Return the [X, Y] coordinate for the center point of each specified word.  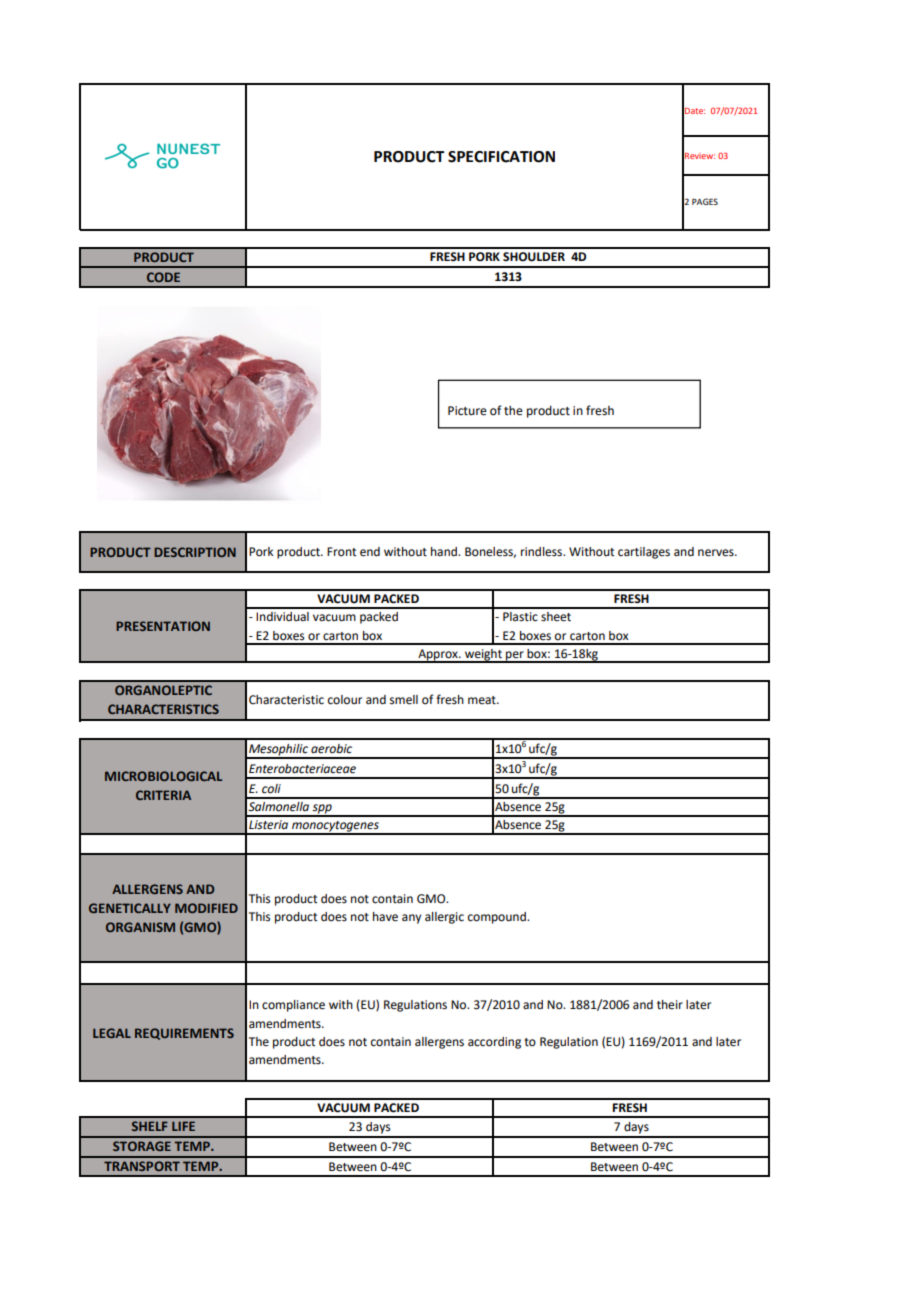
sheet [556, 617]
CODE [163, 277]
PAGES [705, 201]
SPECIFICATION [501, 157]
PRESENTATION [163, 626]
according [494, 1043]
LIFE [183, 1126]
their [670, 1005]
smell [404, 700]
